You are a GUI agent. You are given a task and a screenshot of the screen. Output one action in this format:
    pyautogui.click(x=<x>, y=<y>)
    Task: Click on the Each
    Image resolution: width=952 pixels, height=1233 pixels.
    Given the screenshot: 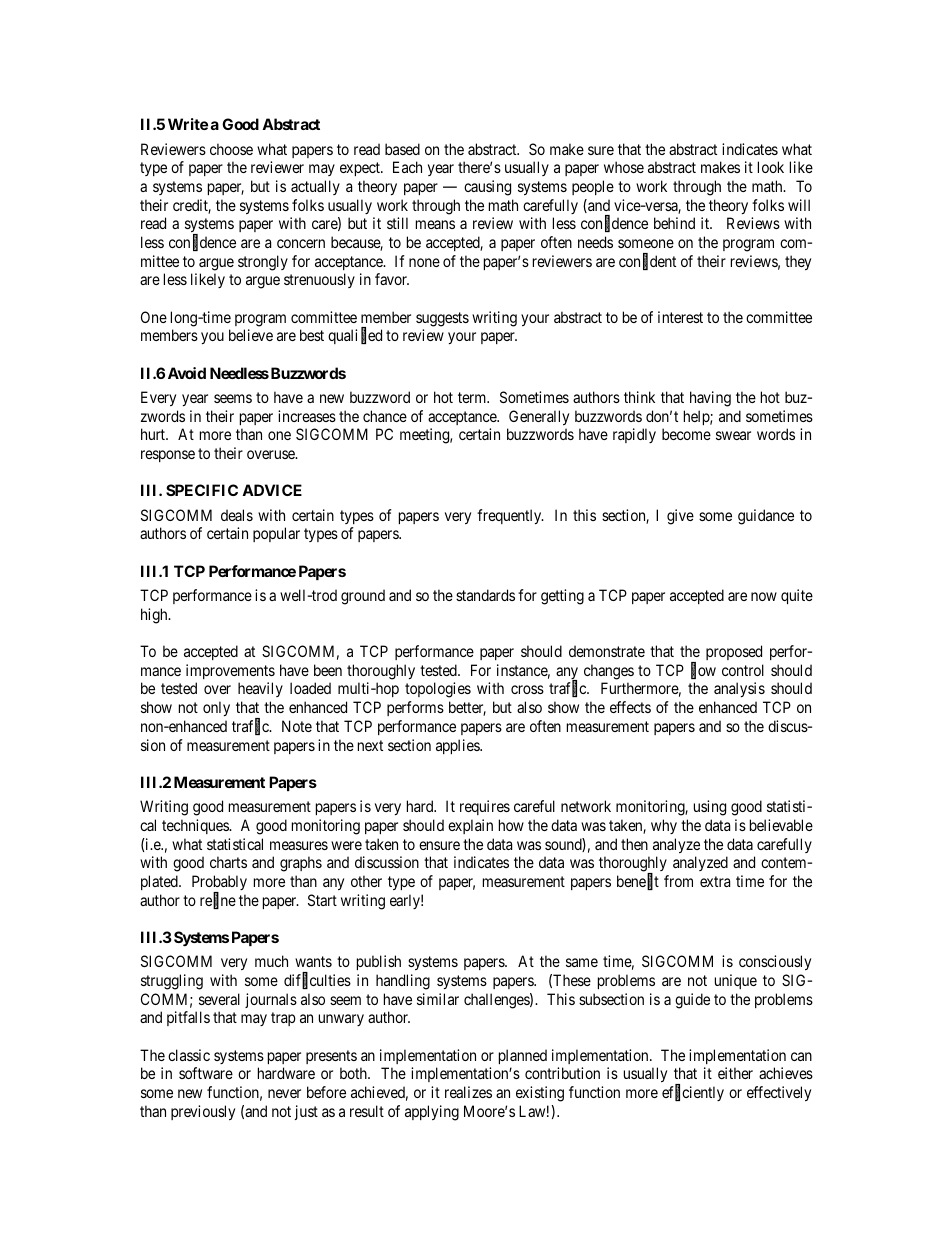 What is the action you would take?
    pyautogui.click(x=407, y=167)
